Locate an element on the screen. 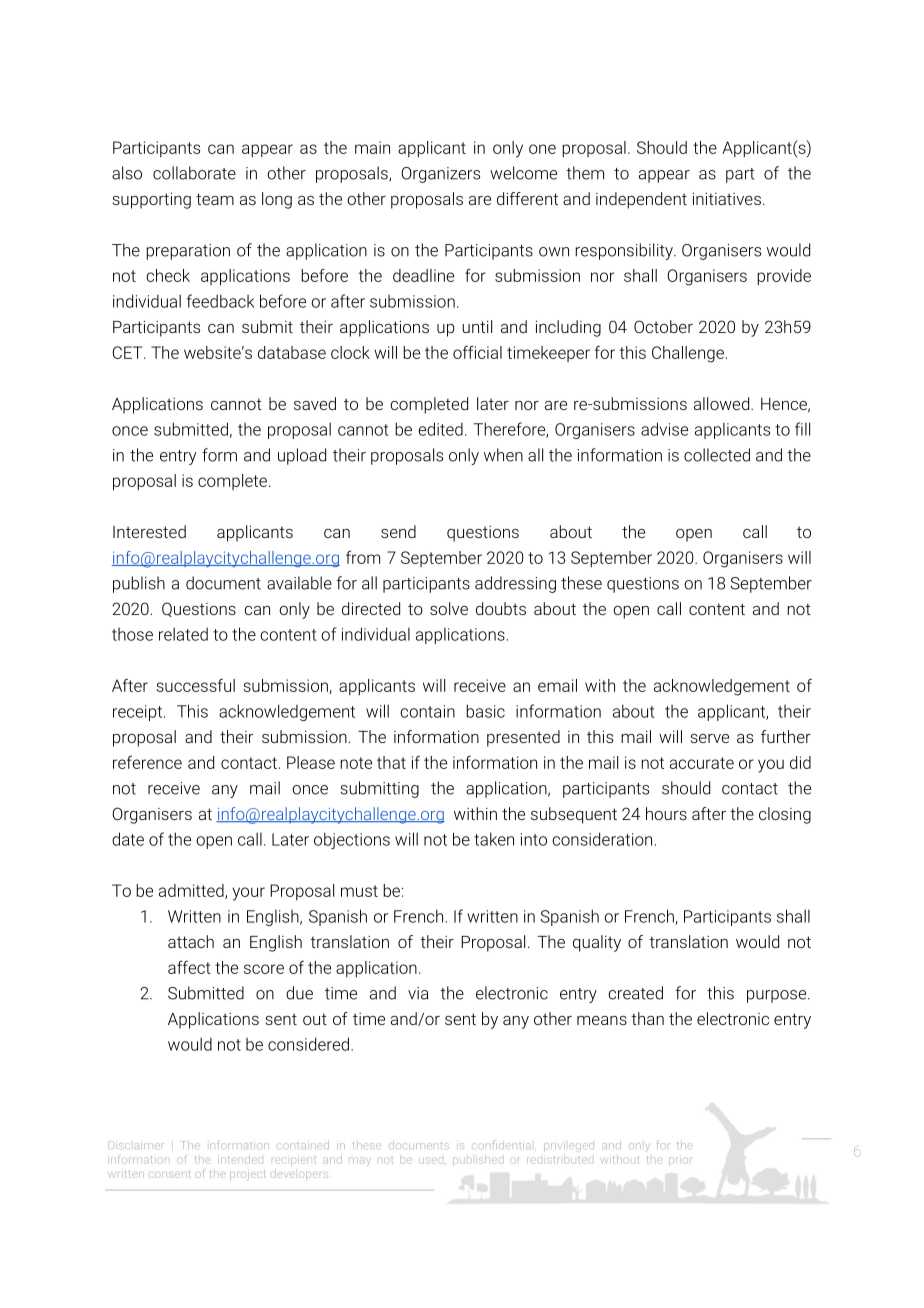 Image resolution: width=924 pixels, height=1308 pixels. feedback is located at coordinates (220, 301).
